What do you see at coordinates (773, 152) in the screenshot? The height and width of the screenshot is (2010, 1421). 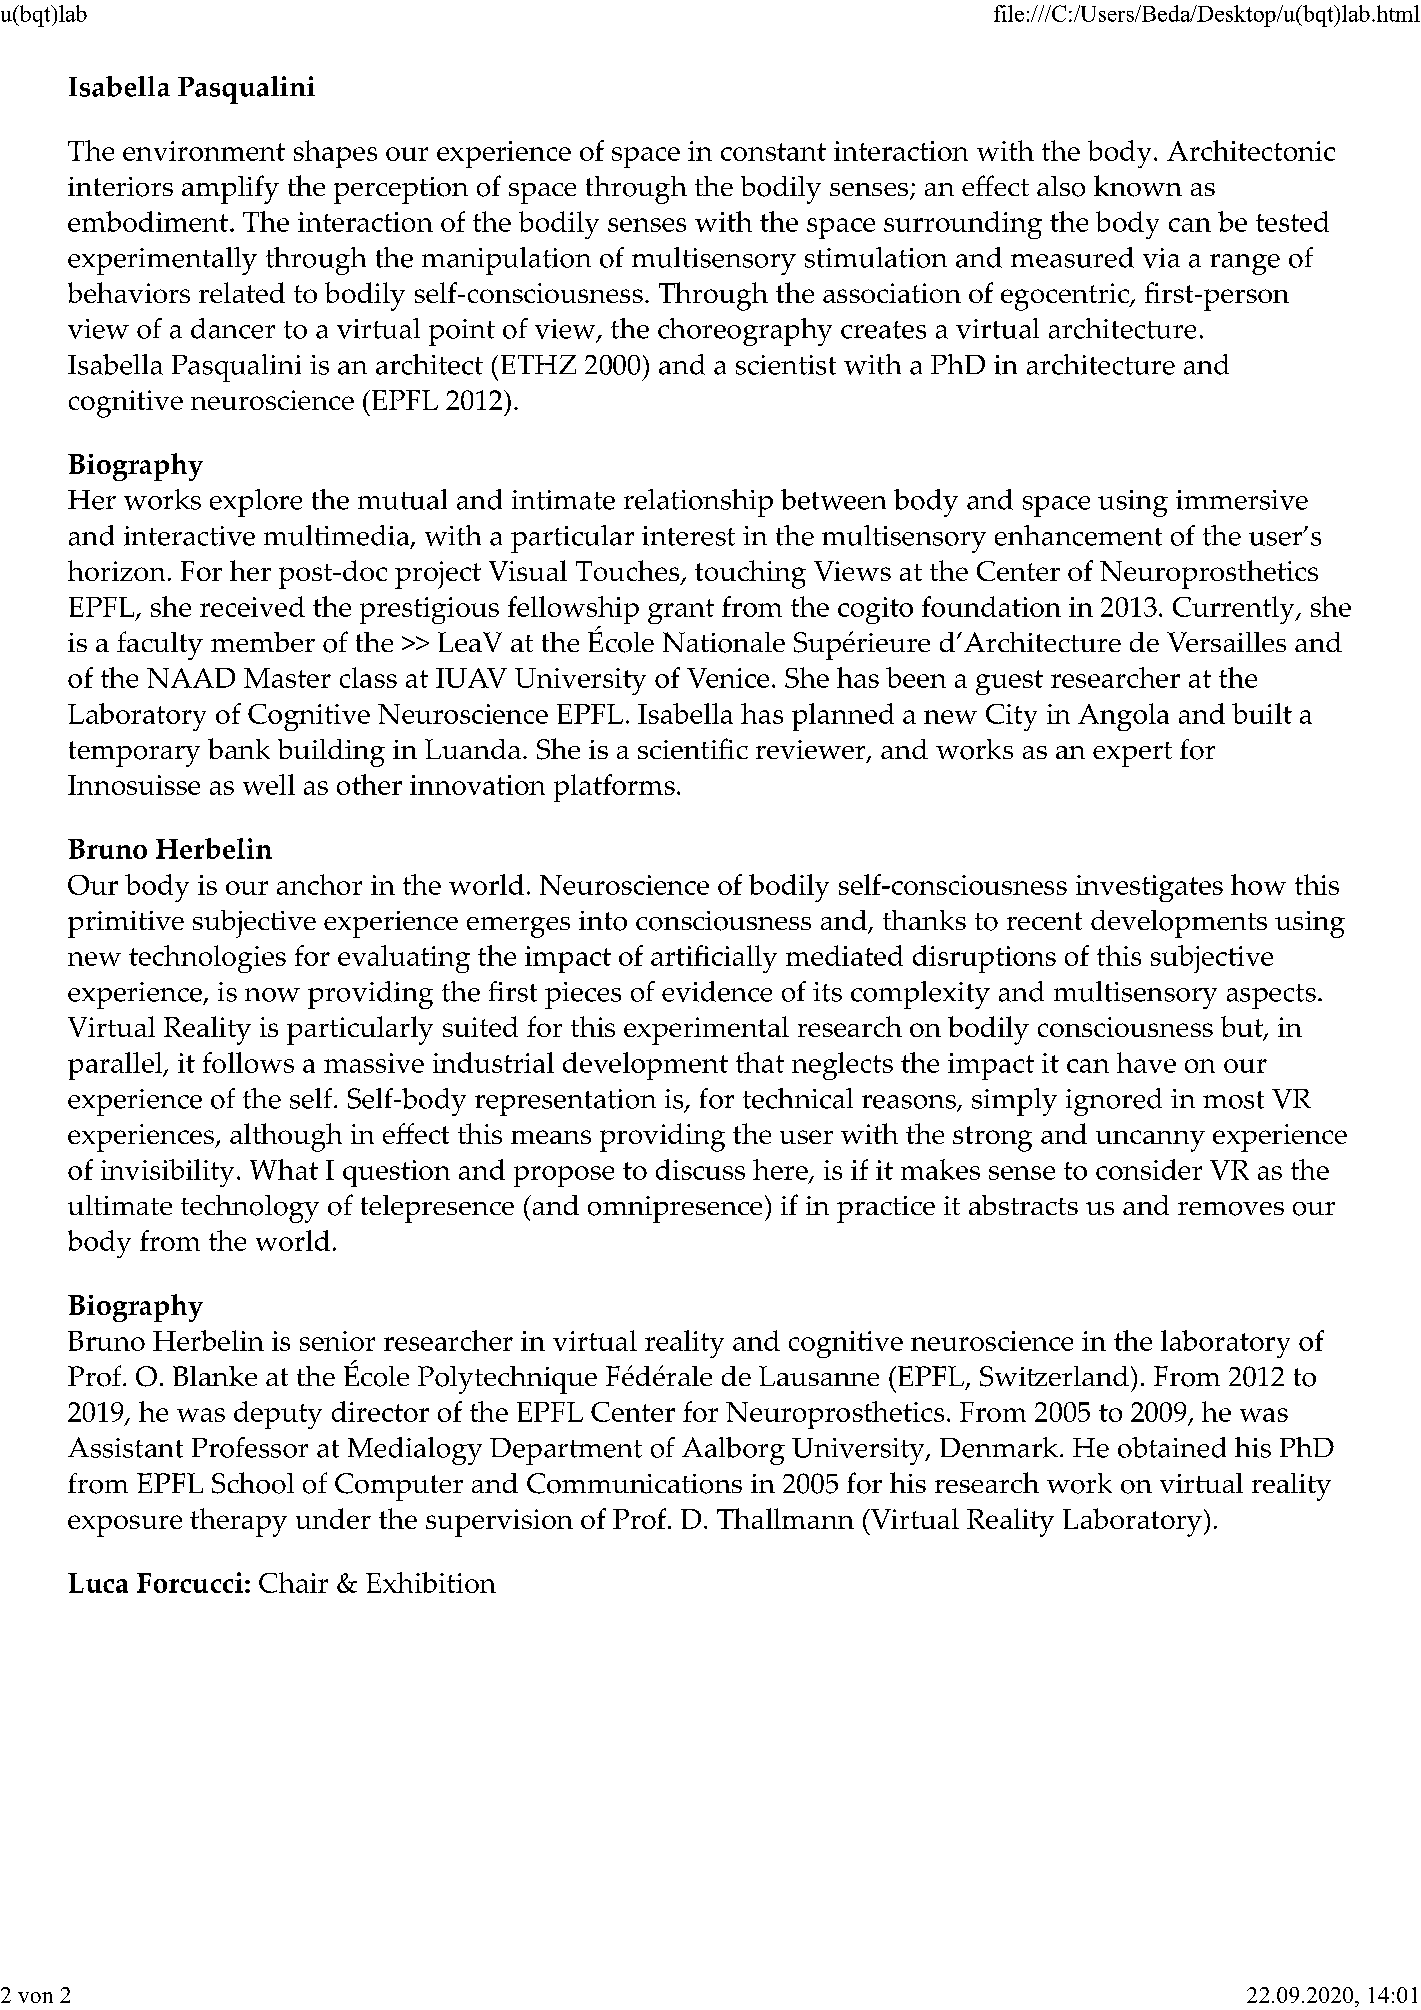 I see `constant` at bounding box center [773, 152].
